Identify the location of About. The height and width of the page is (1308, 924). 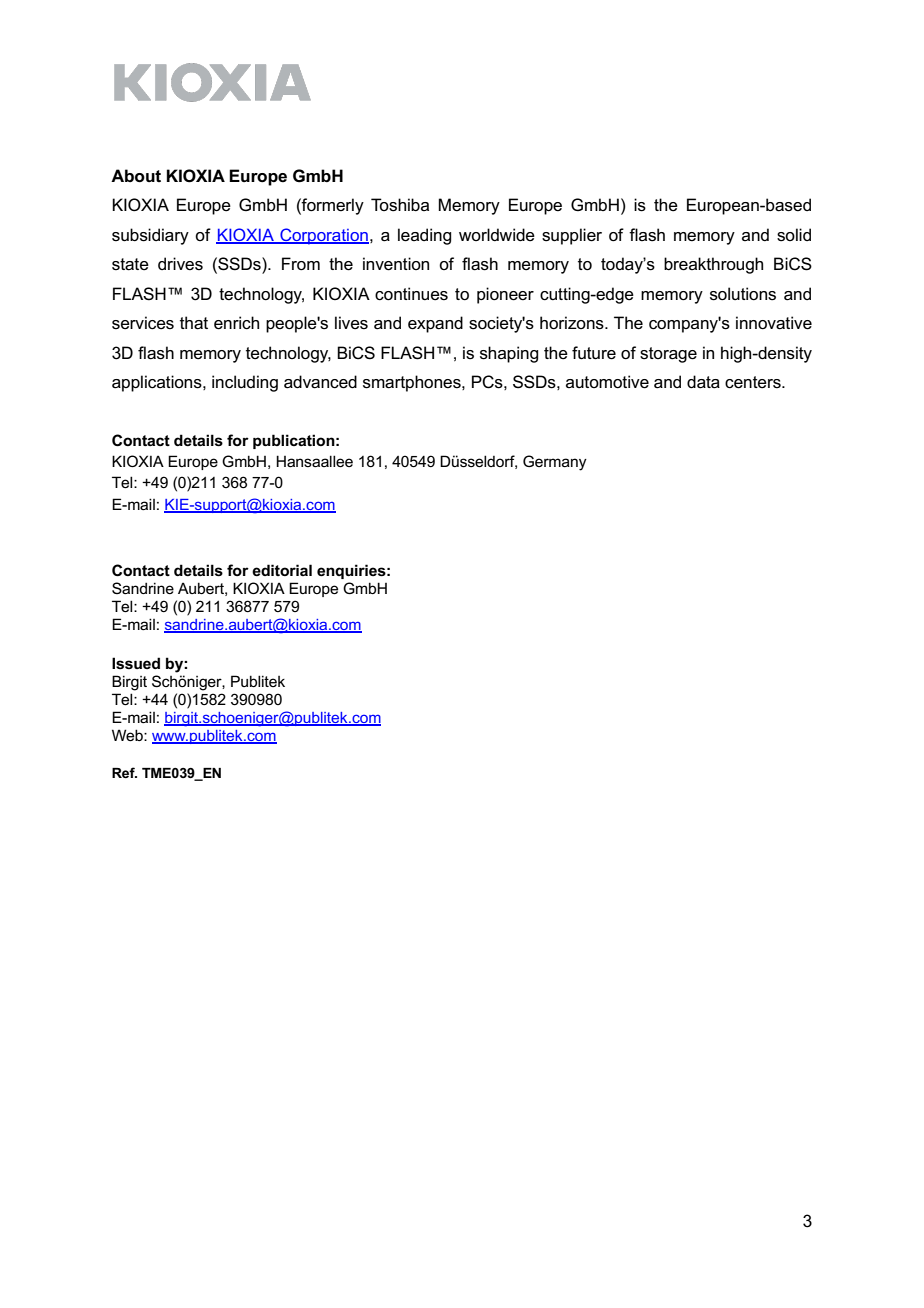
(136, 176).
